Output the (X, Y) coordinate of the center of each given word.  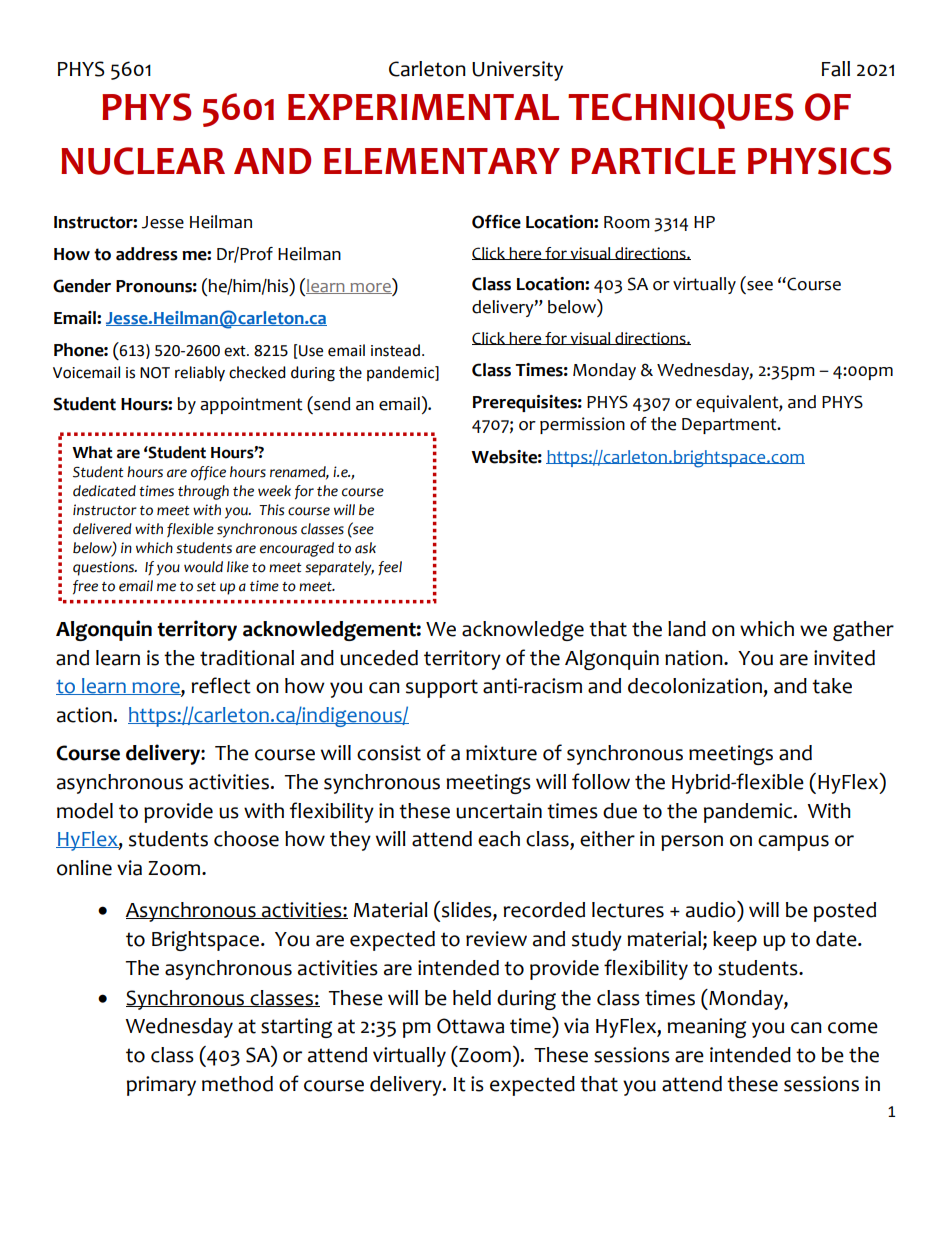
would (203, 567)
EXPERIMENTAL (423, 107)
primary (161, 1086)
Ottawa (470, 1026)
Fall (836, 69)
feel (390, 568)
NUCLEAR (143, 161)
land (687, 629)
